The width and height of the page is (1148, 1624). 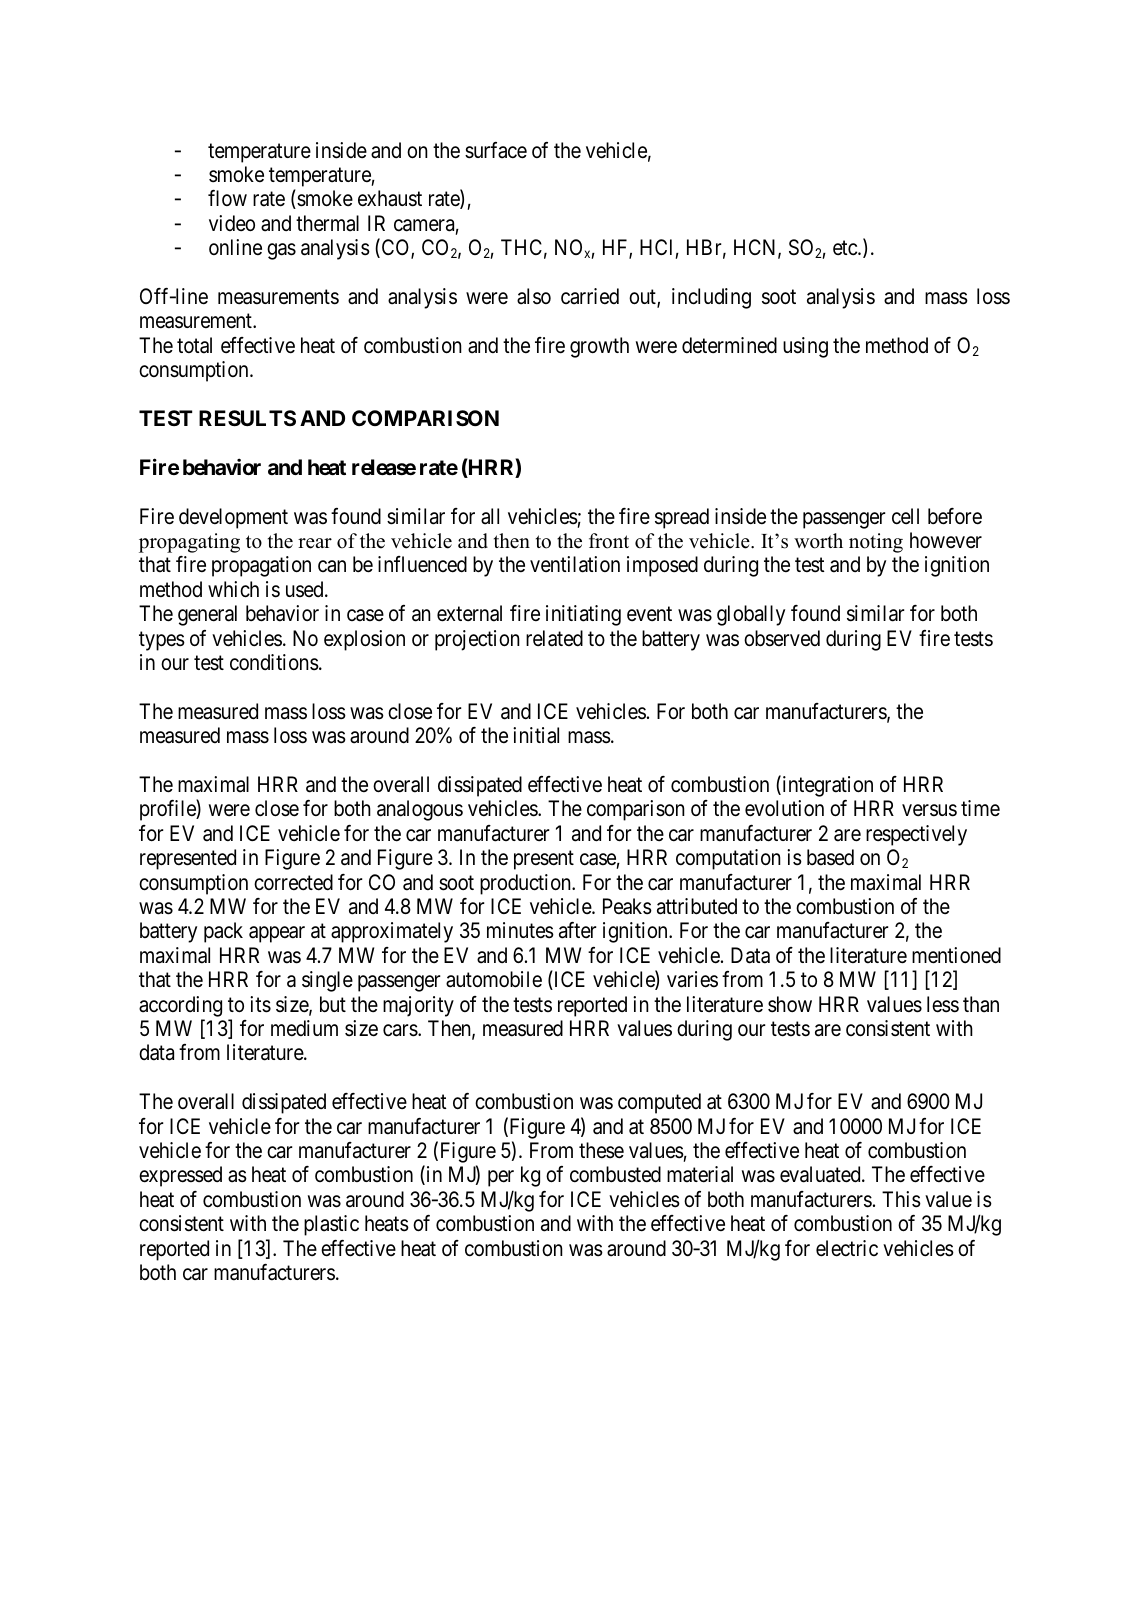 I want to click on flow, so click(x=227, y=198).
